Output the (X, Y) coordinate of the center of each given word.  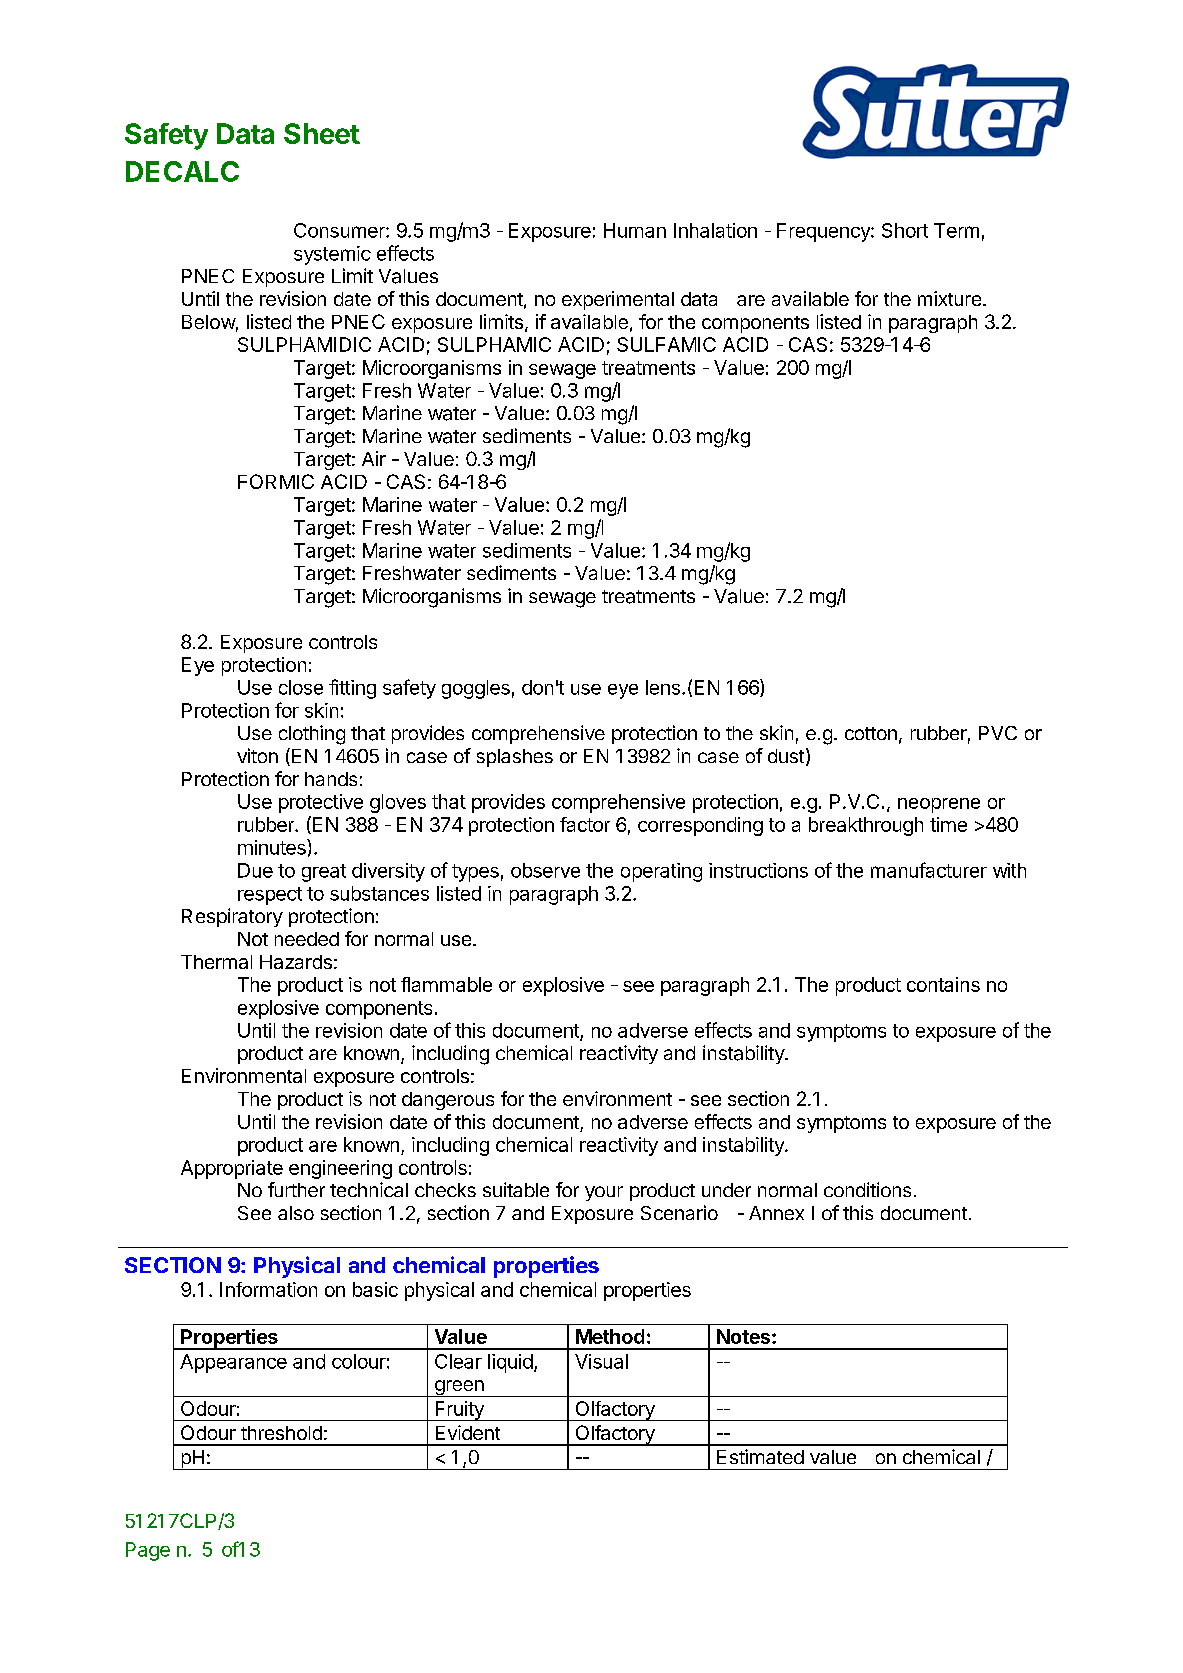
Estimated (760, 1456)
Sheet (322, 133)
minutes (273, 847)
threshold (281, 1433)
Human (635, 230)
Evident (468, 1432)
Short (905, 230)
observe (545, 870)
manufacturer (929, 870)
